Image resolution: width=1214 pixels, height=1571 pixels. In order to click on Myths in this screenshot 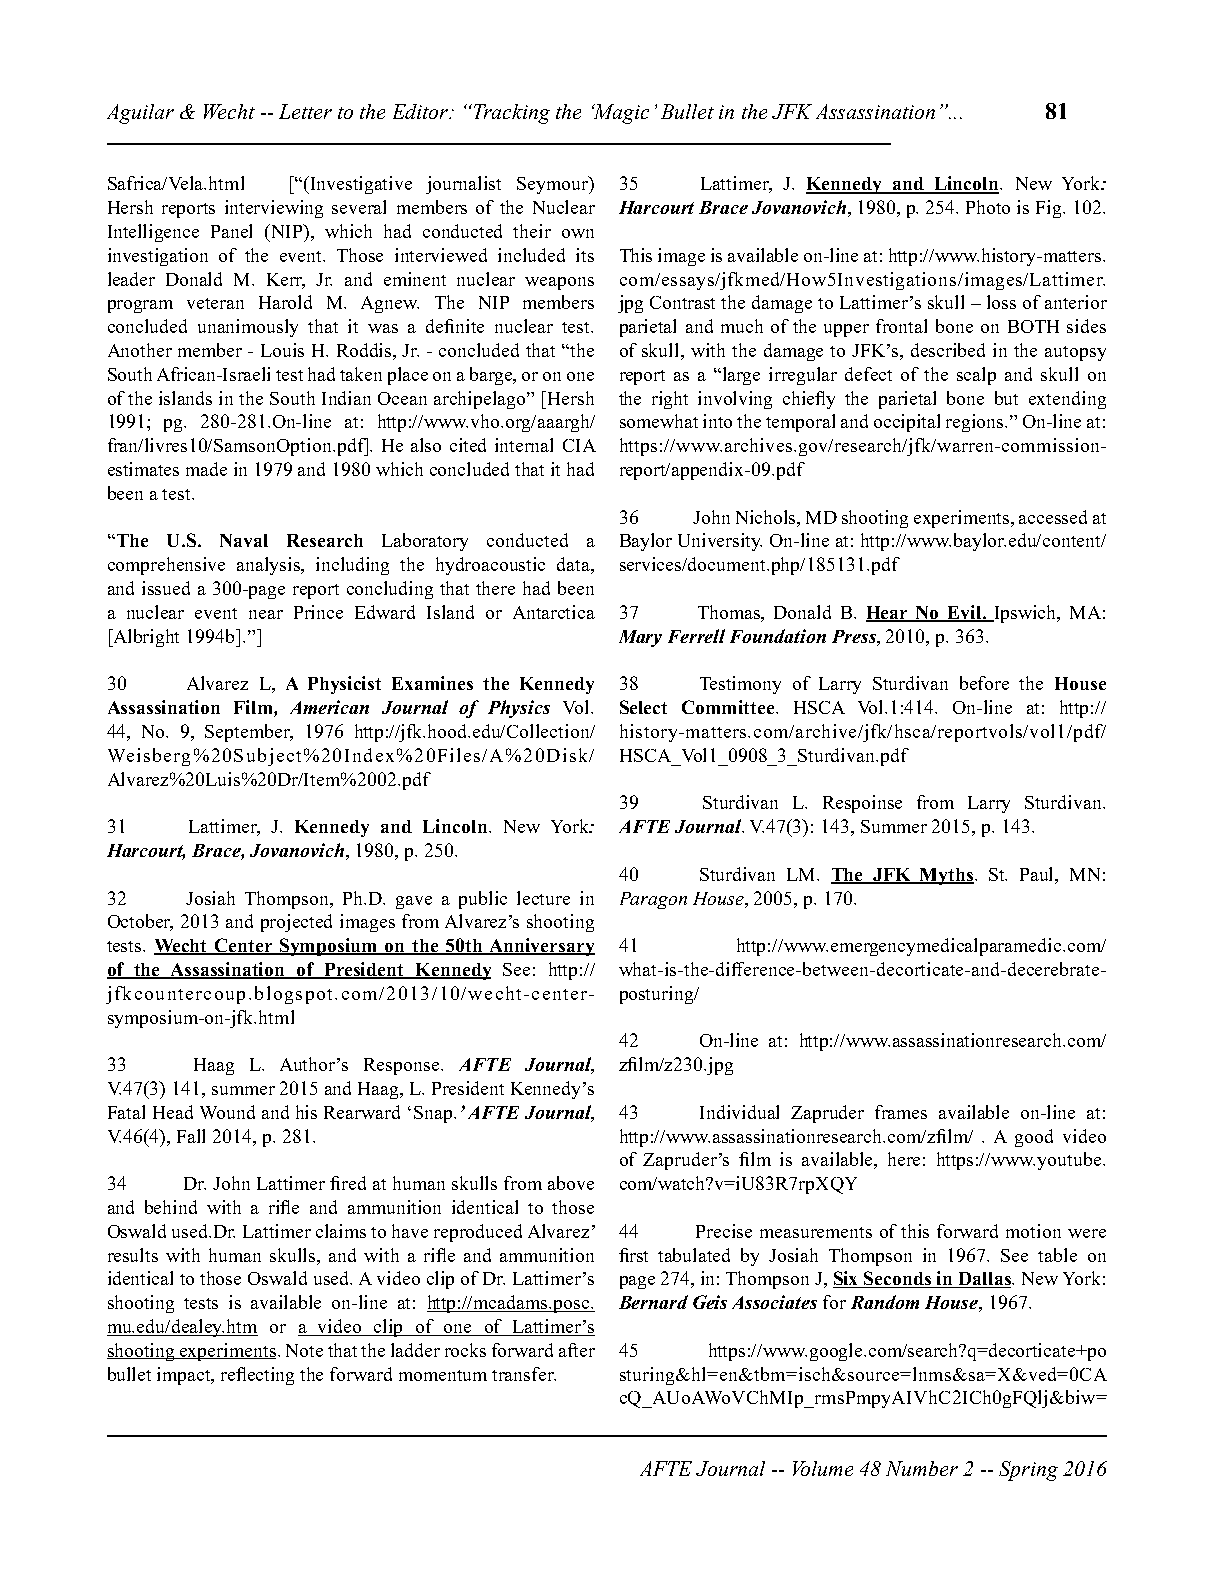, I will do `click(947, 876)`.
